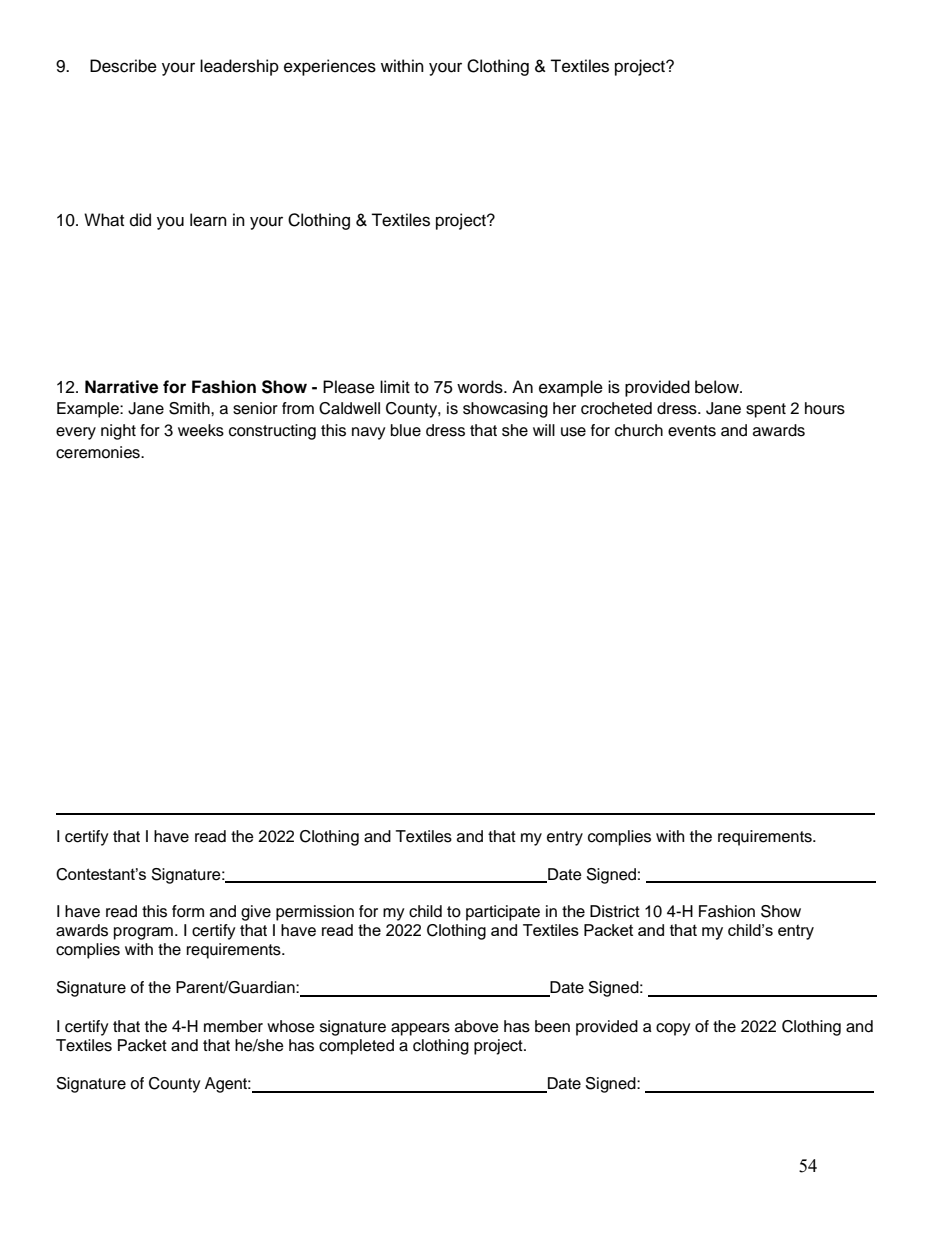 This screenshot has height=1233, width=952. Describe the element at coordinates (481, 387) in the screenshot. I see `words` at that location.
